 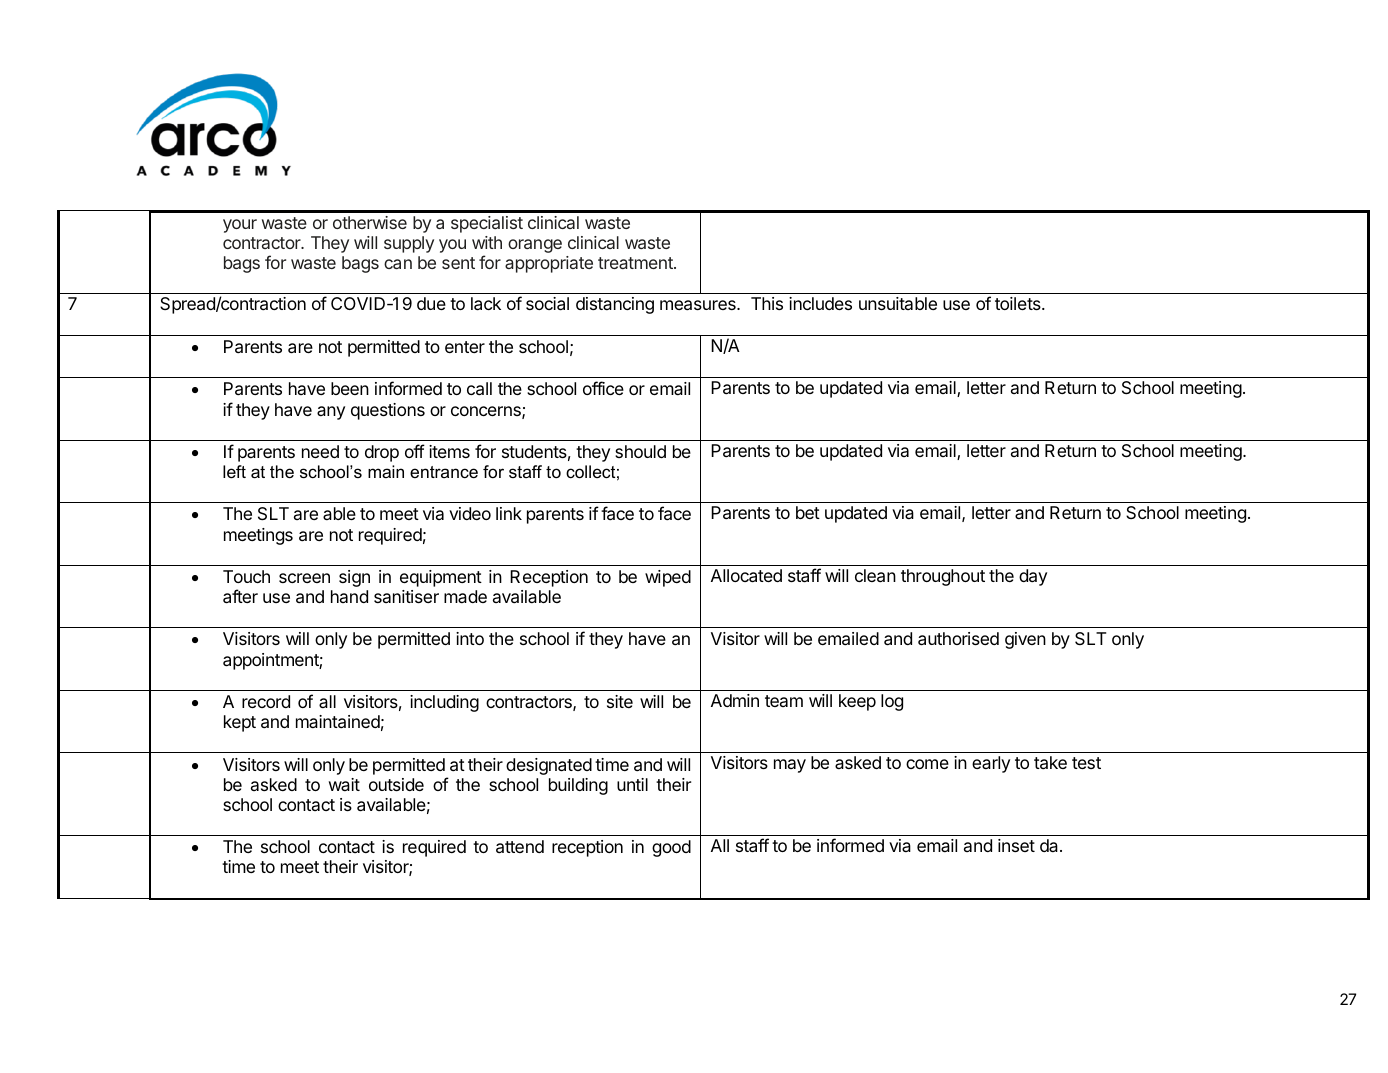 I want to click on hand, so click(x=349, y=596).
